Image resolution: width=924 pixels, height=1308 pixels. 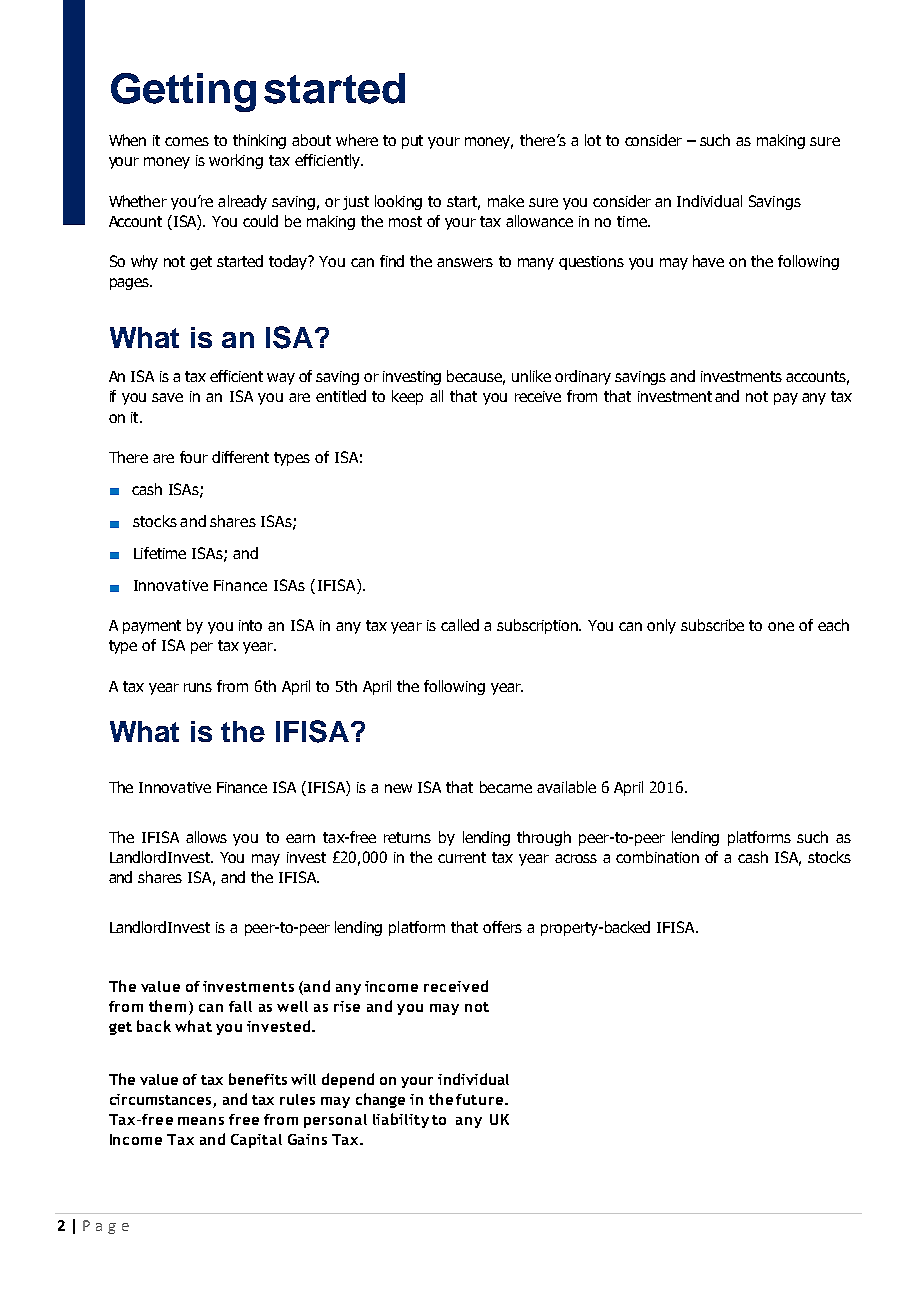 I want to click on into, so click(x=250, y=625).
